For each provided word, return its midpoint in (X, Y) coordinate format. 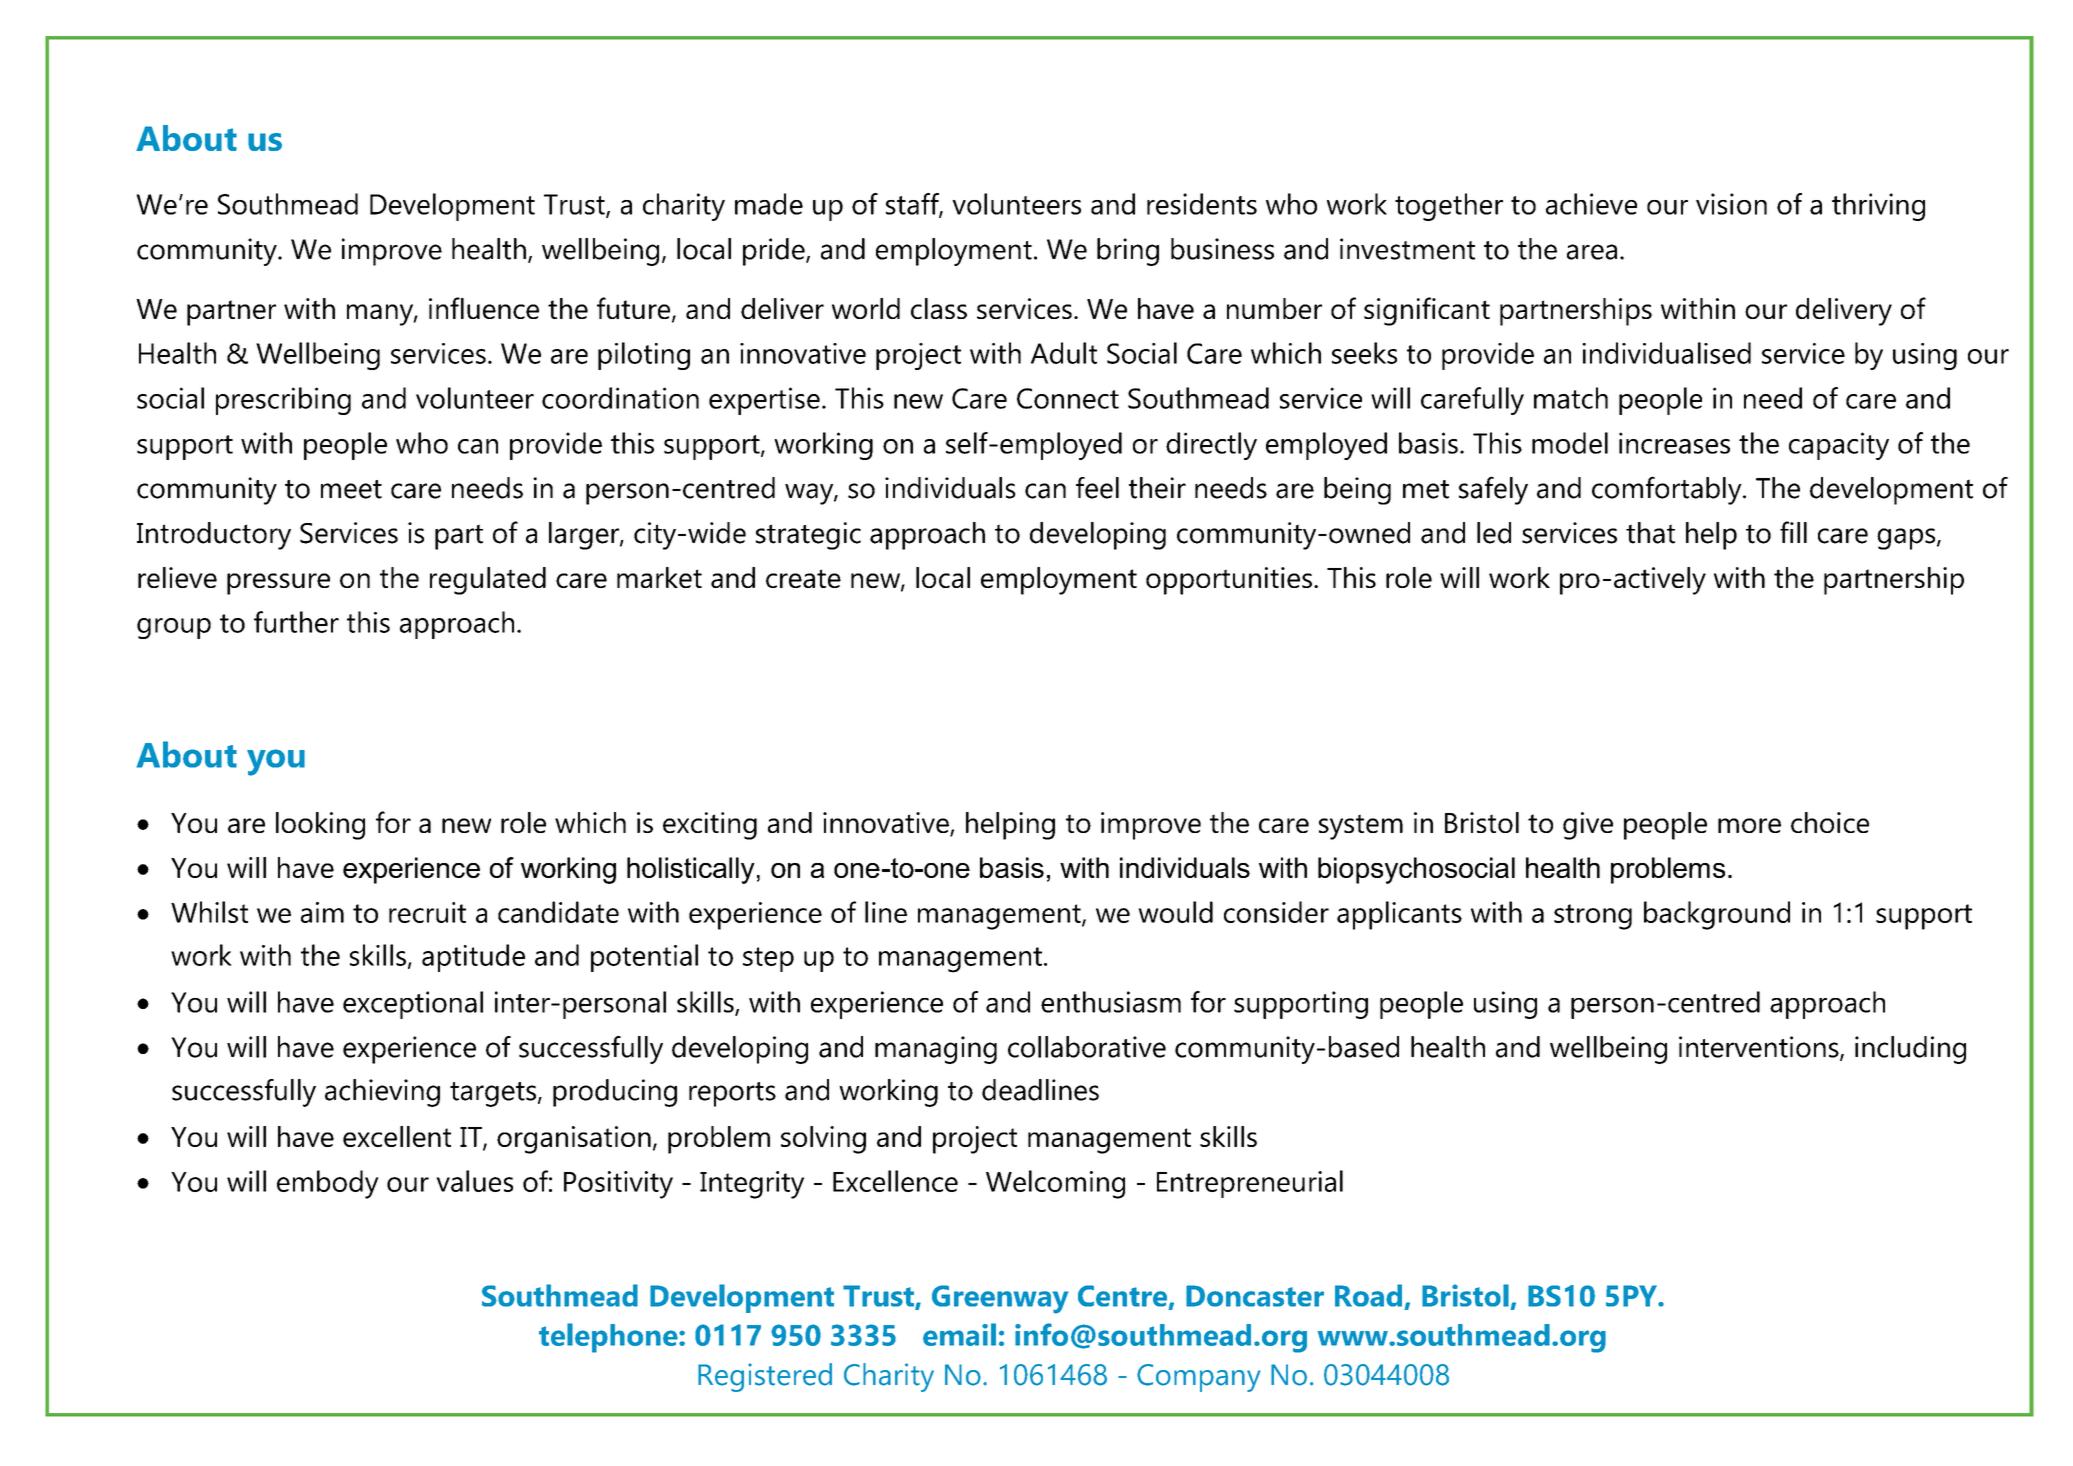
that (1650, 533)
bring (1128, 252)
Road (1368, 1295)
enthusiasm (1111, 1002)
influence (484, 308)
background (1717, 915)
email (959, 1334)
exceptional (413, 1005)
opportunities (1229, 581)
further (296, 622)
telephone (609, 1338)
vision (1731, 204)
